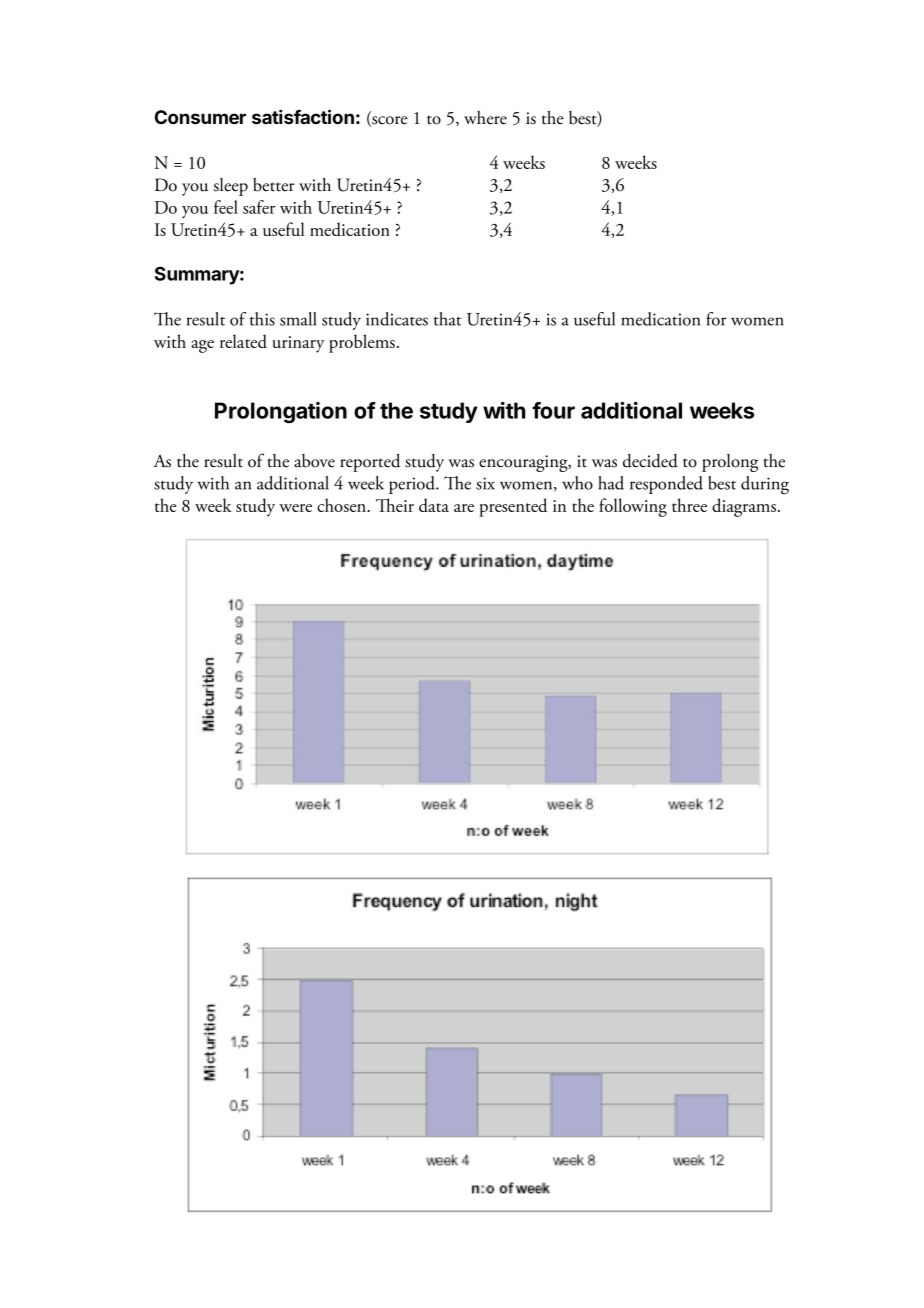  Describe the element at coordinates (274, 185) in the screenshot. I see `better` at that location.
